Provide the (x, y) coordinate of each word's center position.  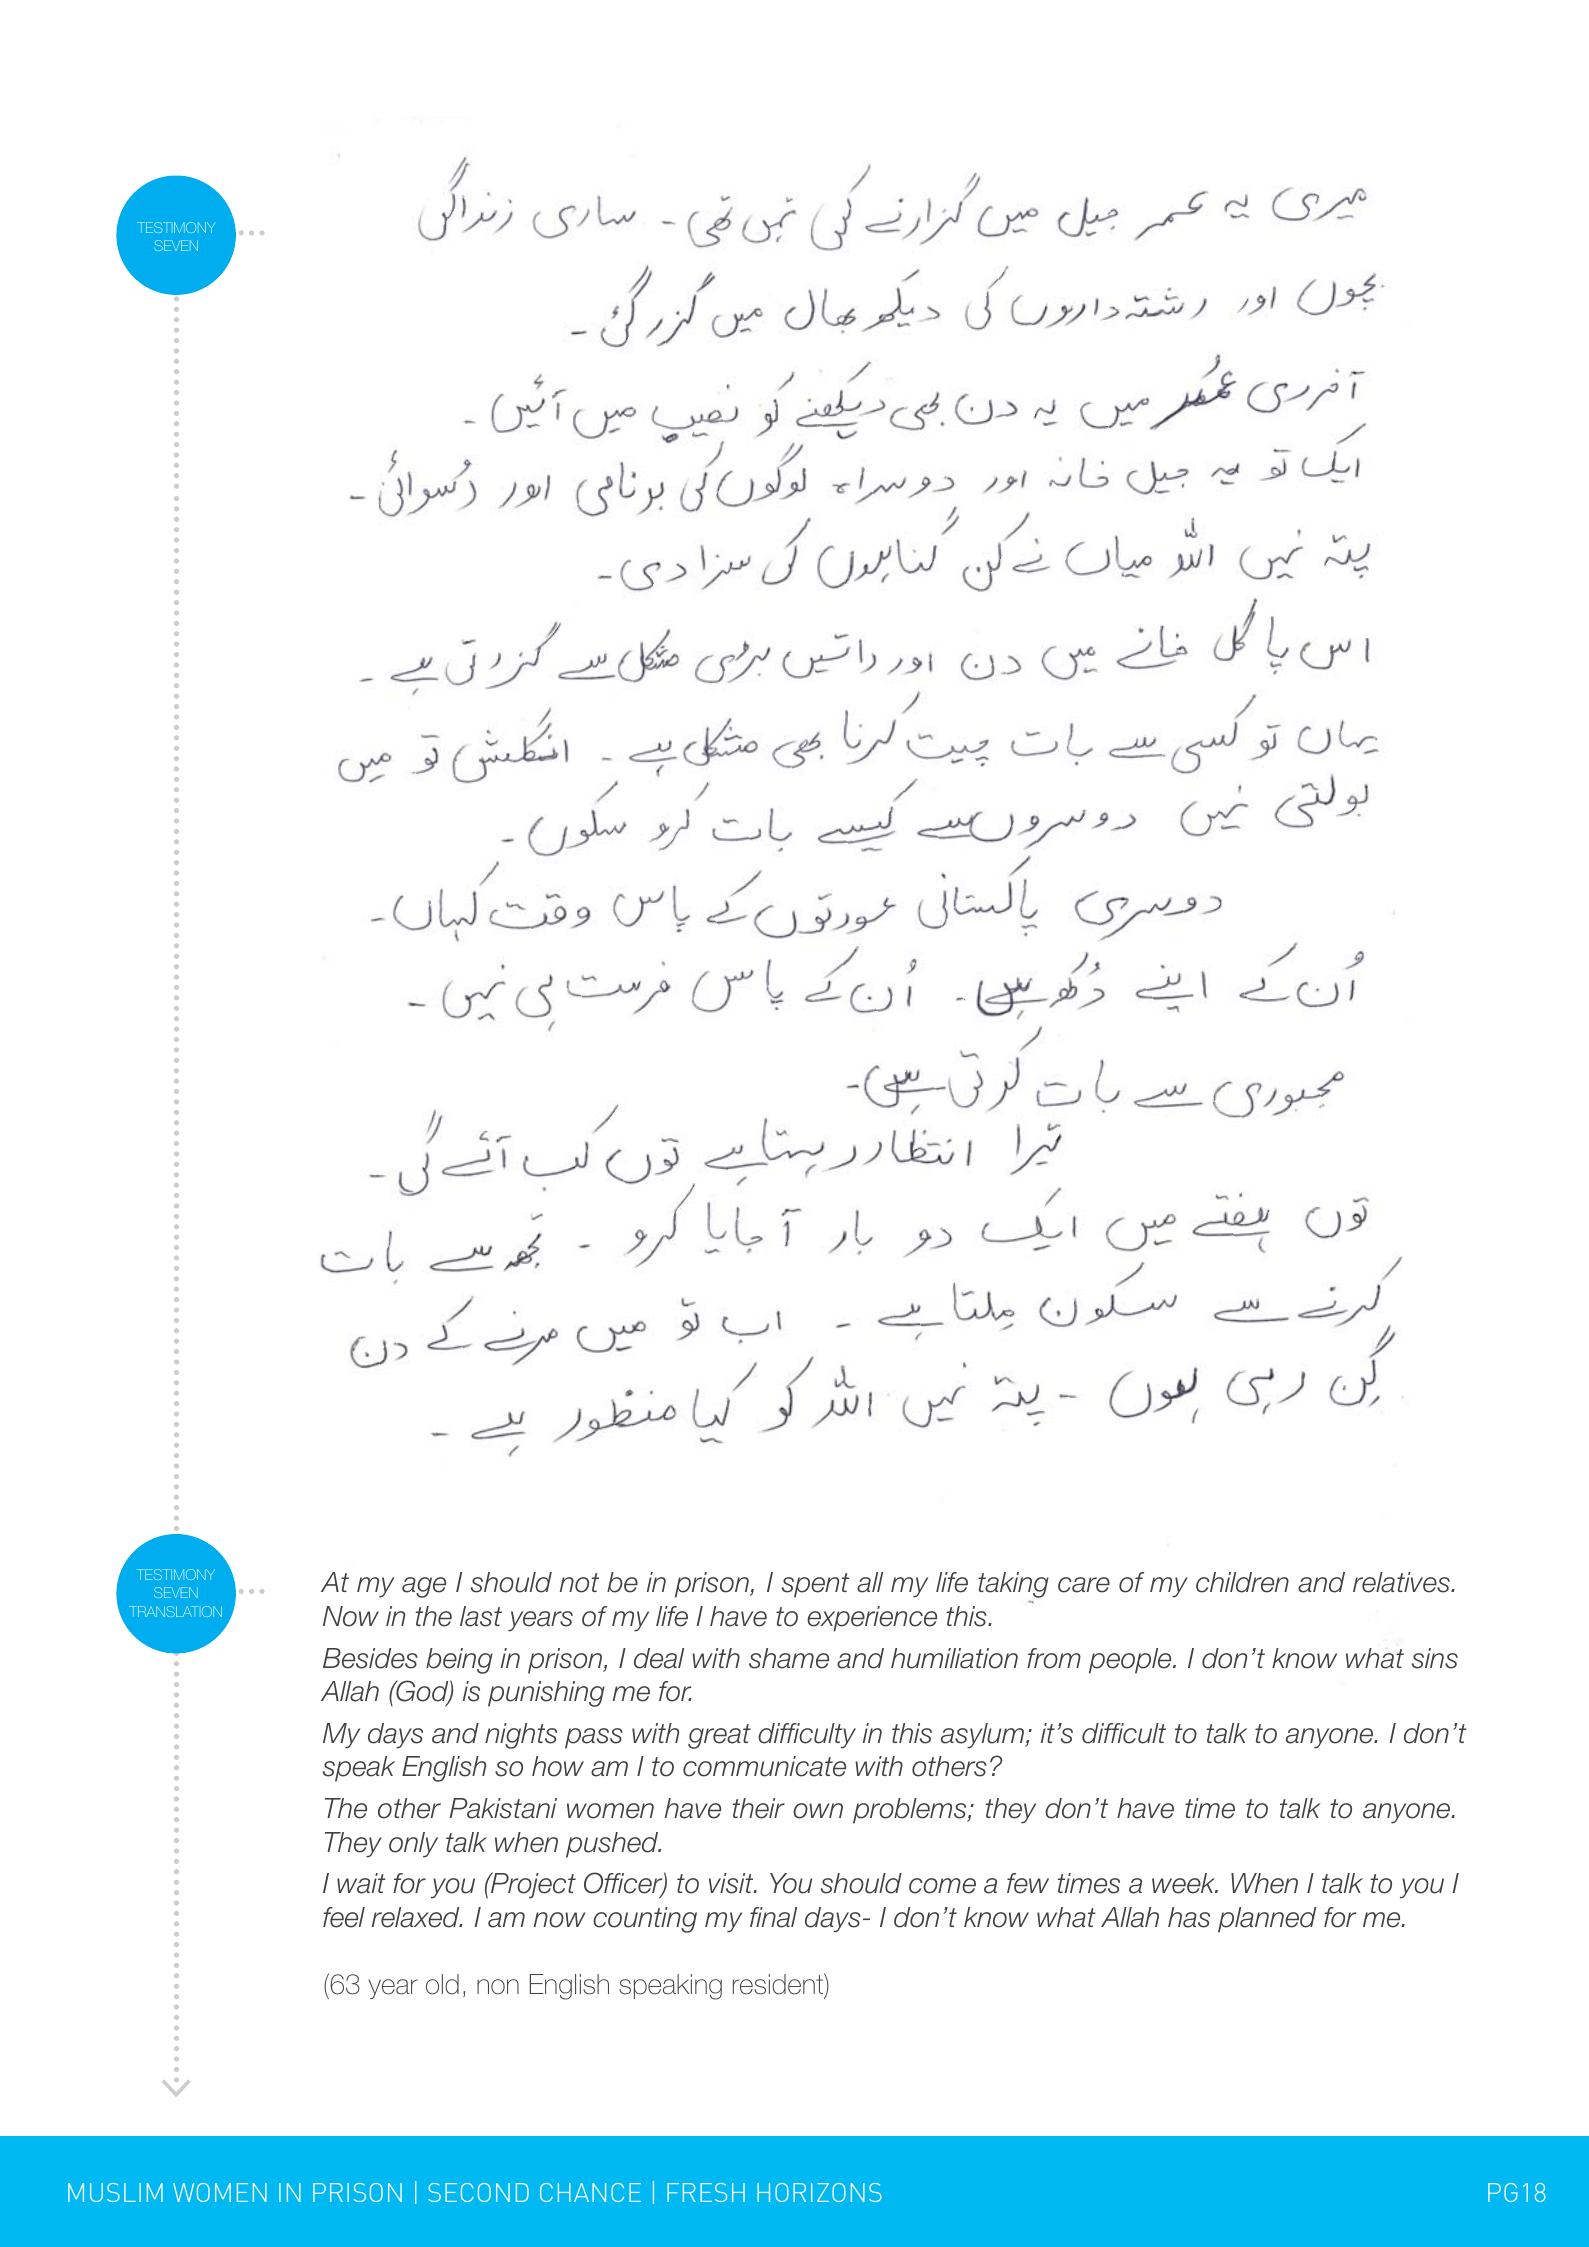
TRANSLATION (175, 1611)
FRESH (706, 2192)
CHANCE (590, 2192)
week (1185, 1883)
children (1242, 1582)
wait (361, 1883)
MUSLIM (115, 2192)
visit (732, 1883)
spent (815, 1585)
